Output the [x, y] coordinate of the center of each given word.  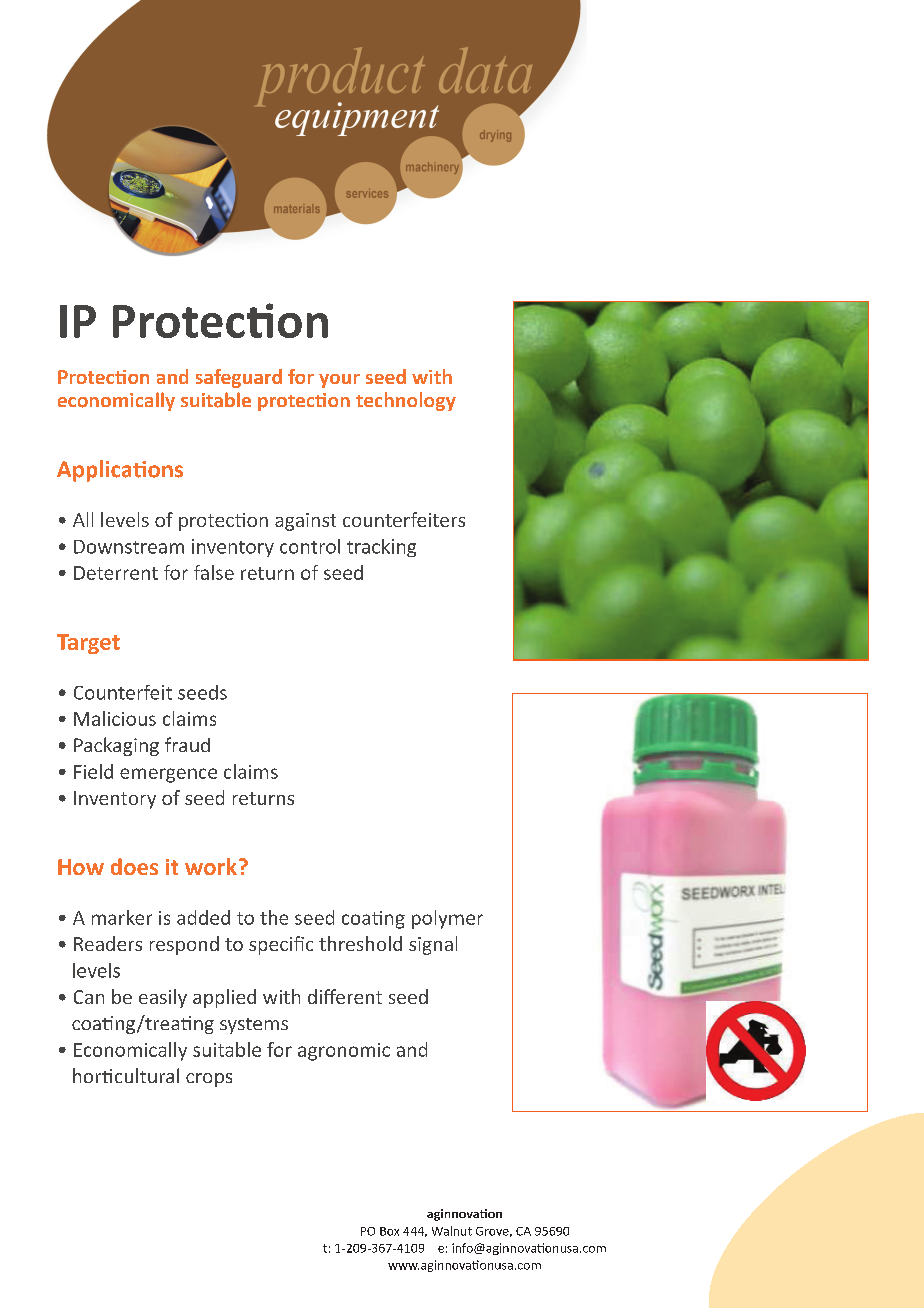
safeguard [239, 378]
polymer [447, 919]
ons [165, 471]
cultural [147, 1075]
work [211, 866]
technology [406, 401]
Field [93, 771]
